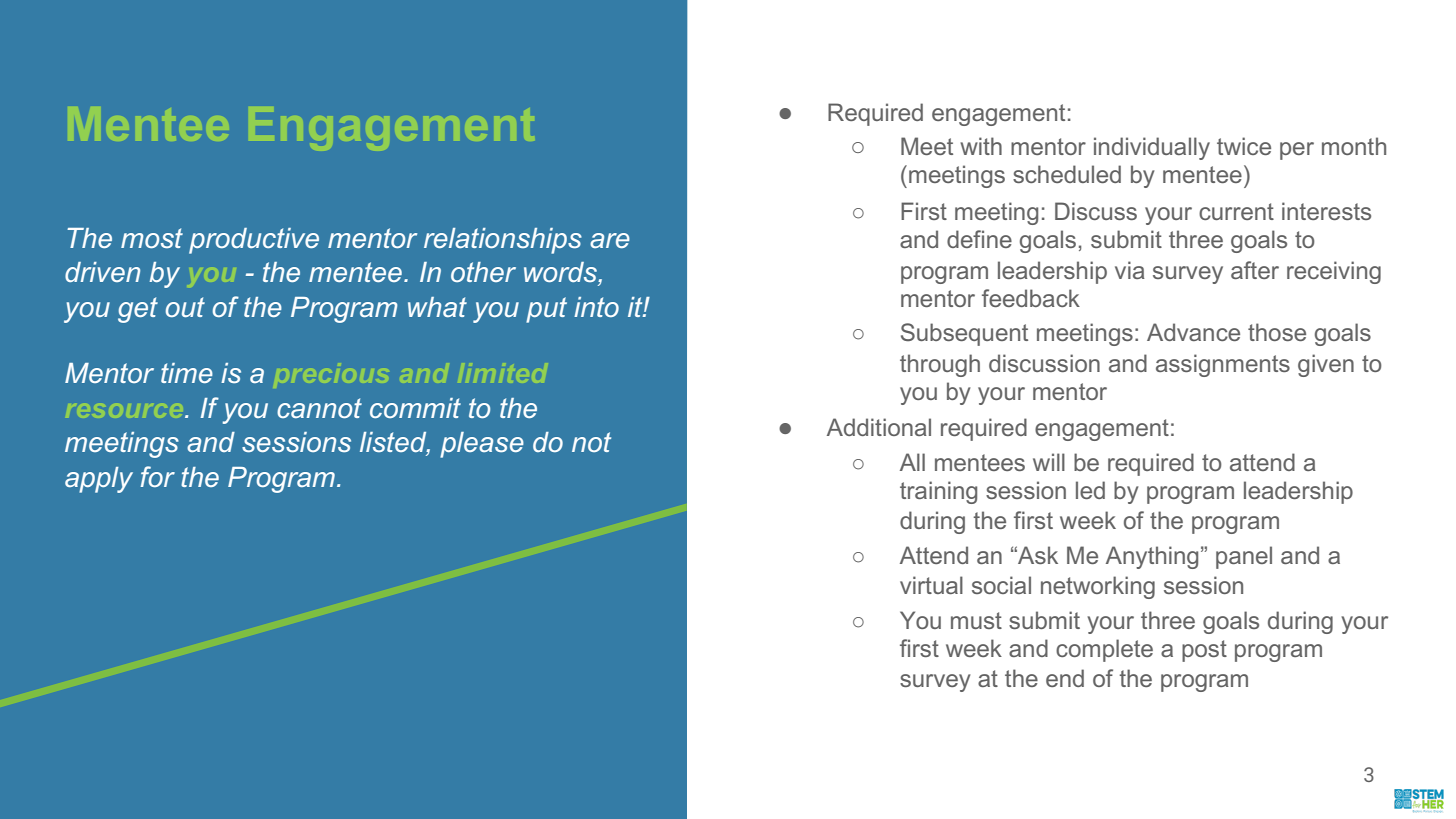  I want to click on cannot, so click(319, 408).
